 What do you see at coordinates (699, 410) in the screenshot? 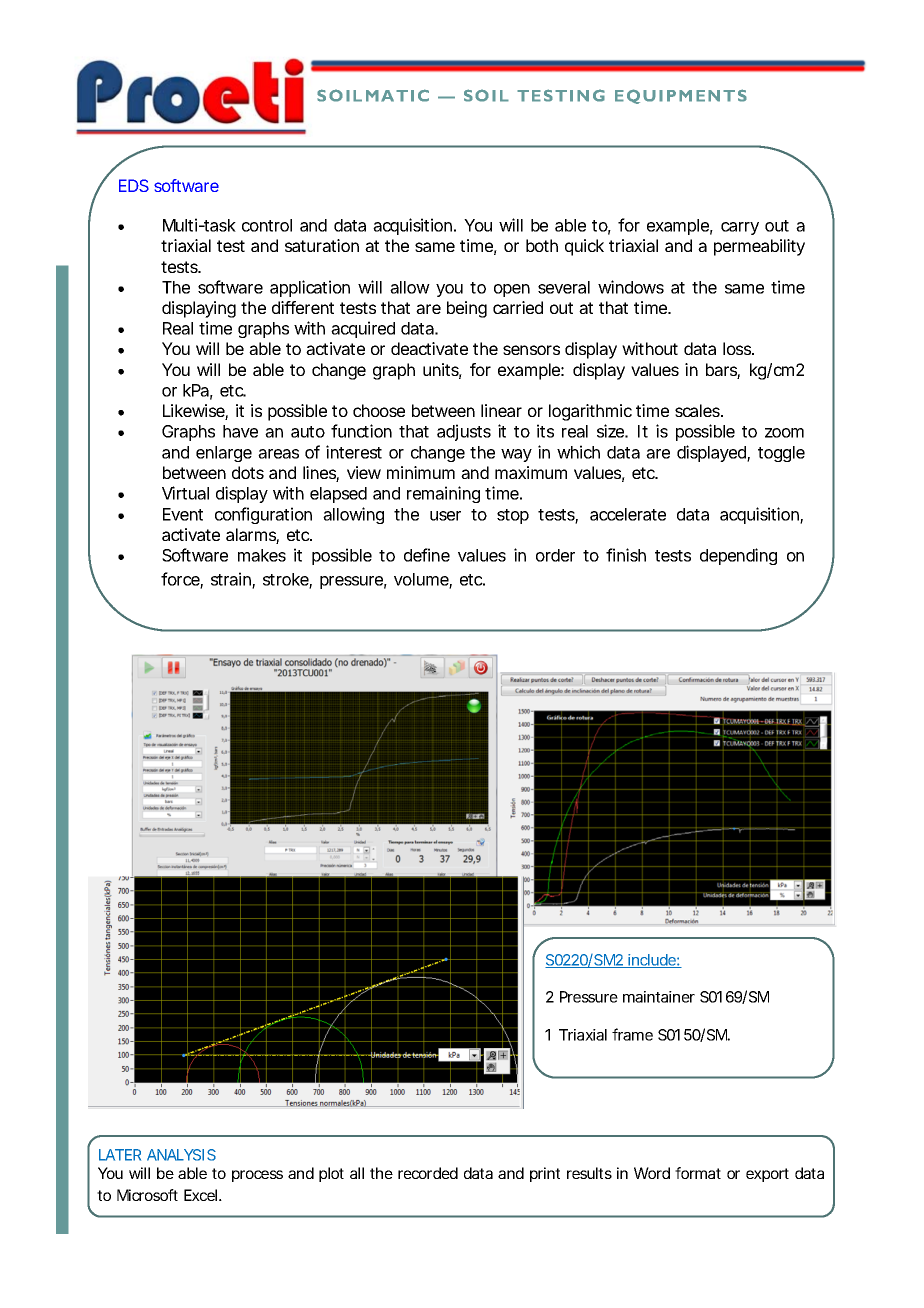
I see `scales` at bounding box center [699, 410].
